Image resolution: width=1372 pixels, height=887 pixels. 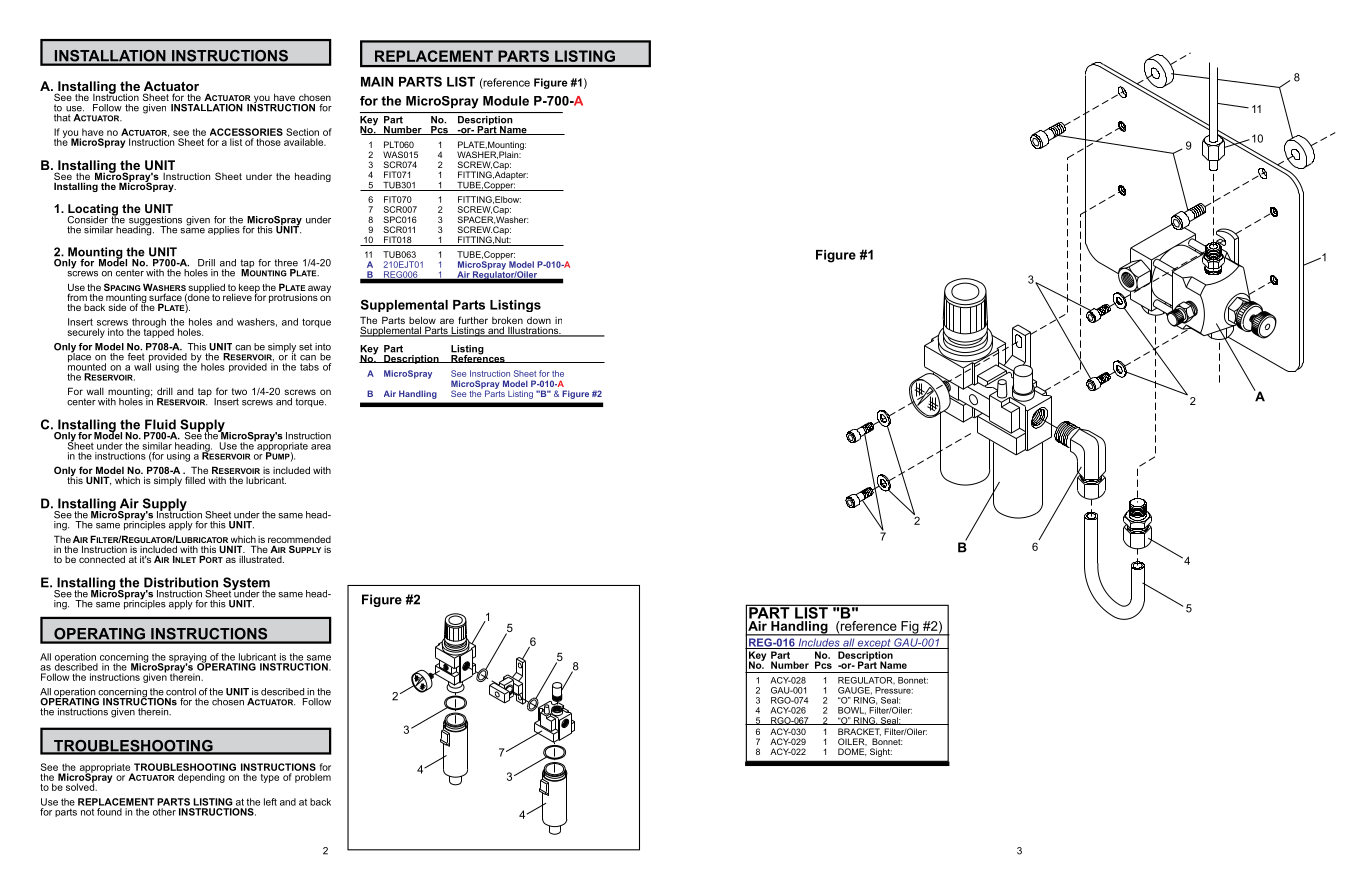 What do you see at coordinates (270, 802) in the screenshot?
I see `left` at bounding box center [270, 802].
